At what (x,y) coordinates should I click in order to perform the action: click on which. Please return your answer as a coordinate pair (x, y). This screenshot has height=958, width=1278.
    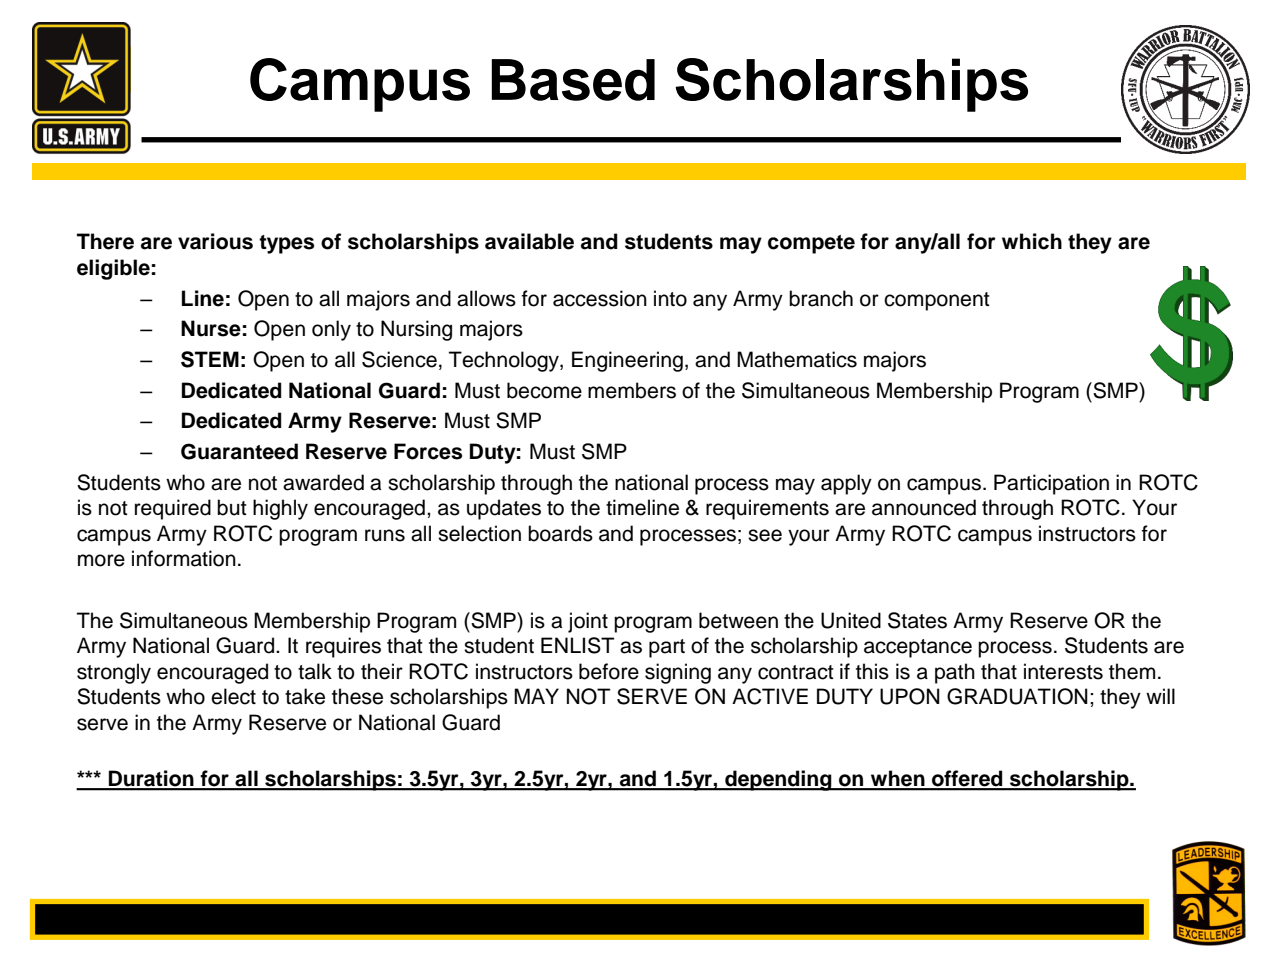
    Looking at the image, I should click on (1032, 241).
